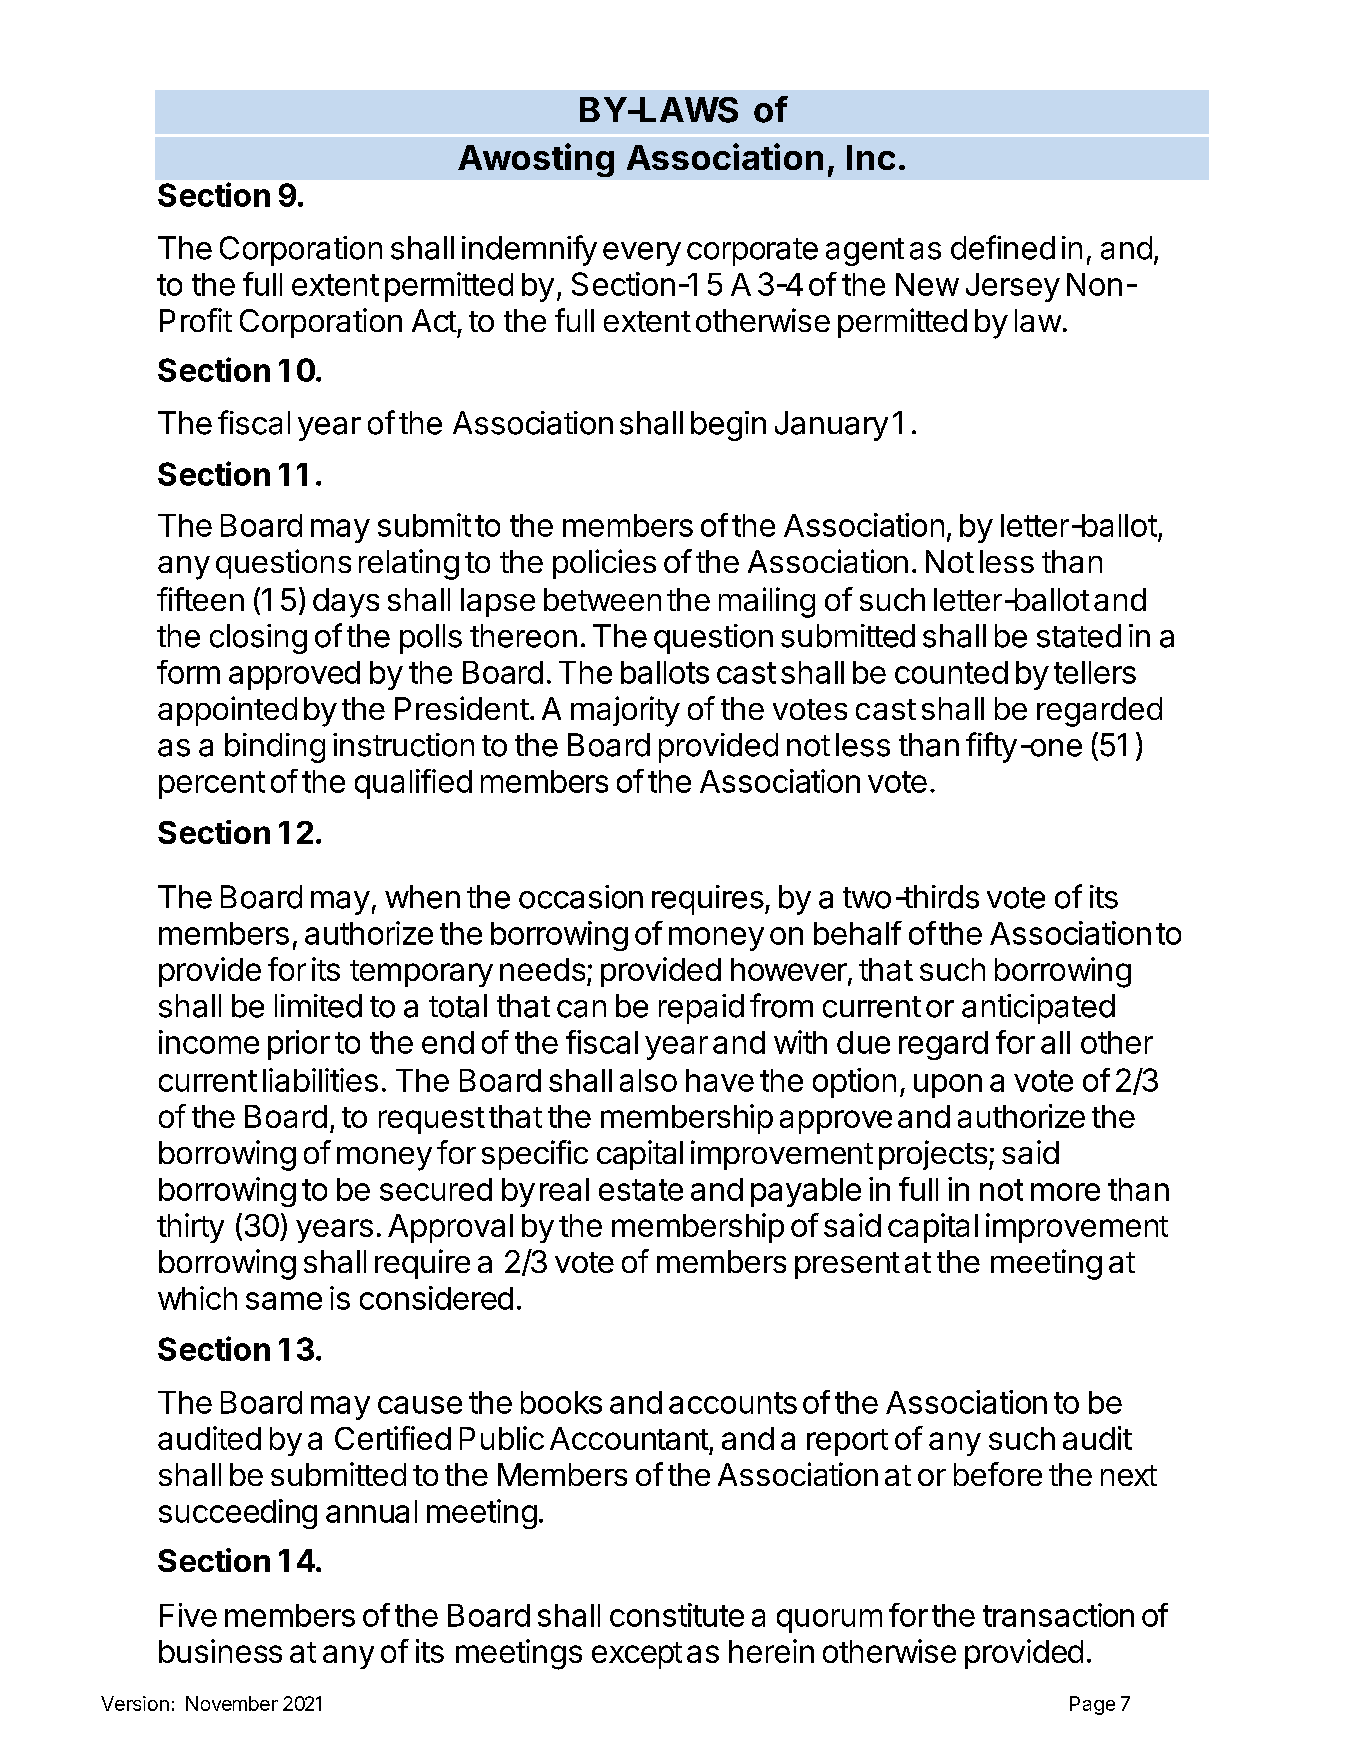 The image size is (1346, 1742). What do you see at coordinates (1013, 287) in the screenshot?
I see `Jersey` at bounding box center [1013, 287].
